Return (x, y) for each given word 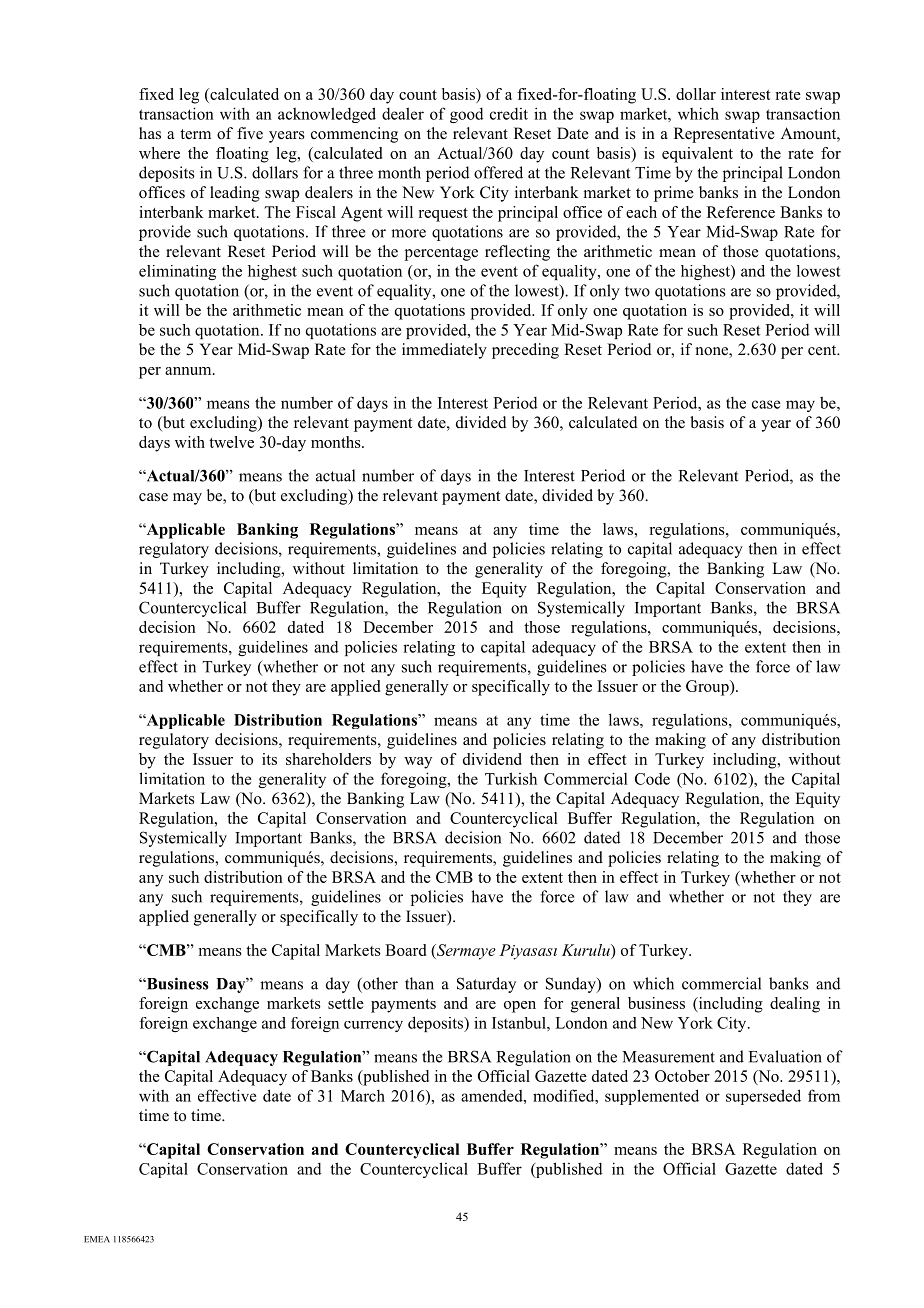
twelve (231, 442)
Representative (724, 135)
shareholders (328, 759)
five (250, 133)
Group (708, 688)
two (637, 291)
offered (498, 172)
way (418, 763)
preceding (525, 351)
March (363, 1096)
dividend (492, 759)
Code (652, 779)
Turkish (511, 778)
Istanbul (520, 1023)
